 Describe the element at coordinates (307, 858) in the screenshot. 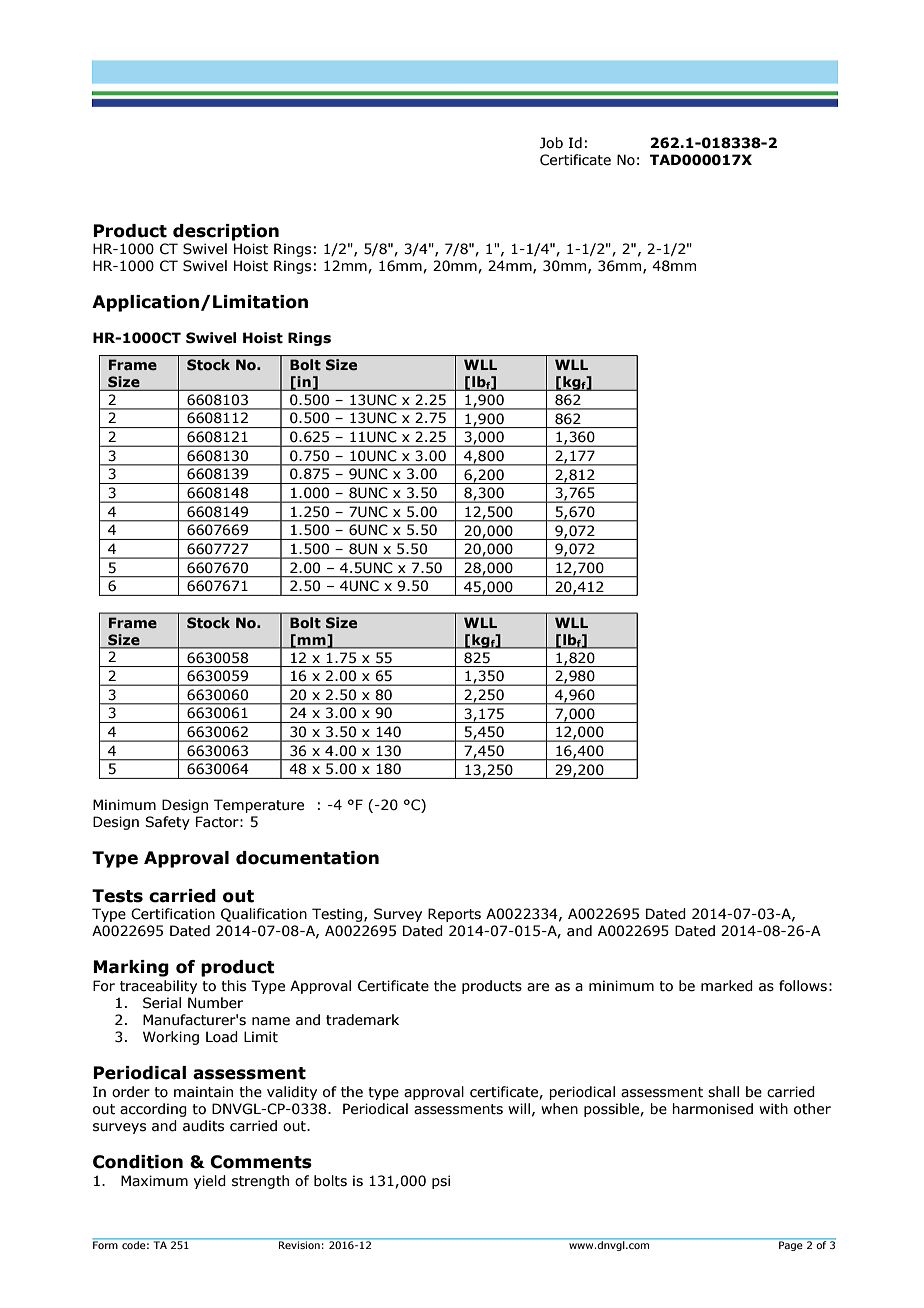

I see `documentation` at that location.
